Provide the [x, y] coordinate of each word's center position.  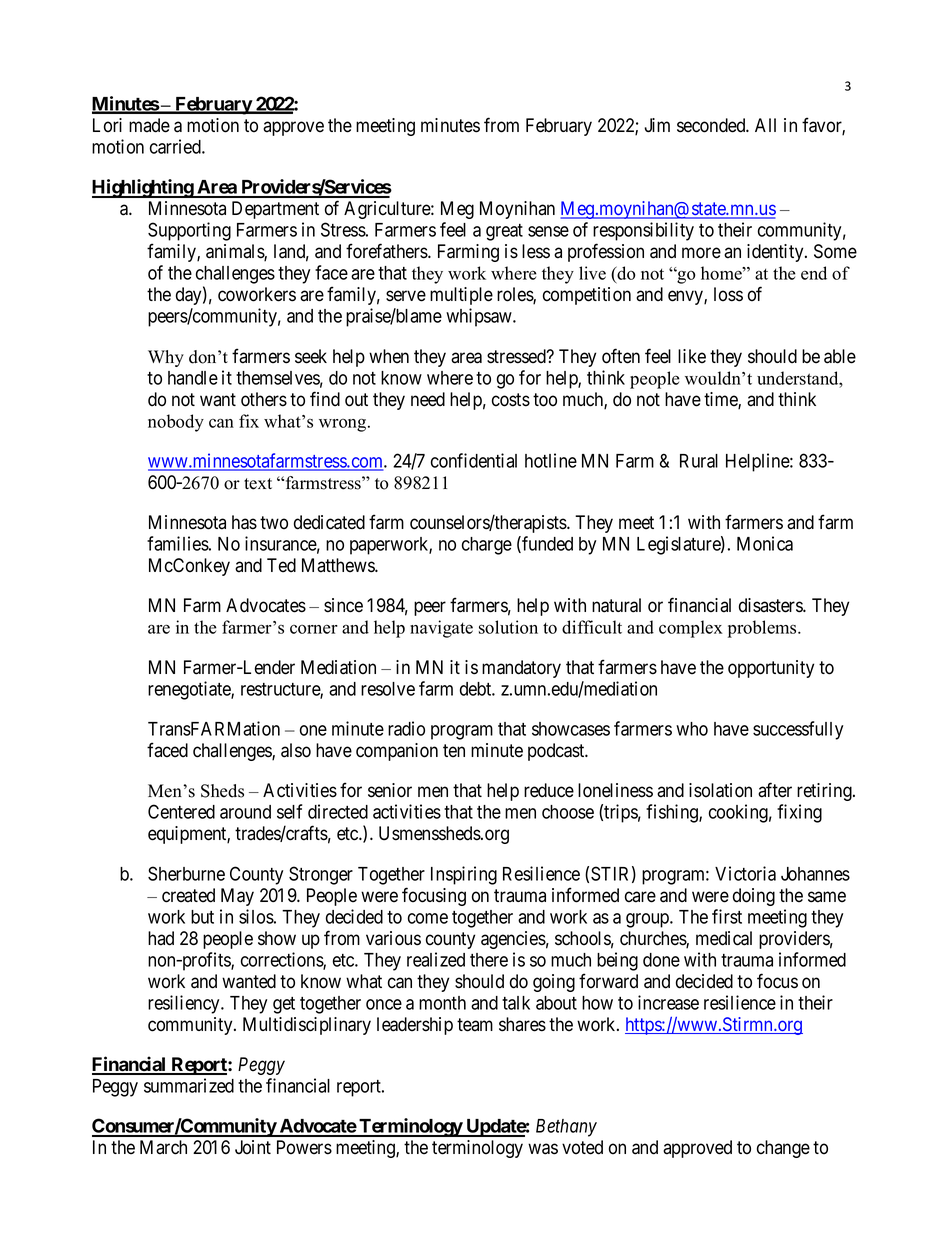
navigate [441, 629]
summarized [189, 1085]
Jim [657, 125]
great [504, 232]
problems [763, 629]
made [149, 125]
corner [314, 629]
